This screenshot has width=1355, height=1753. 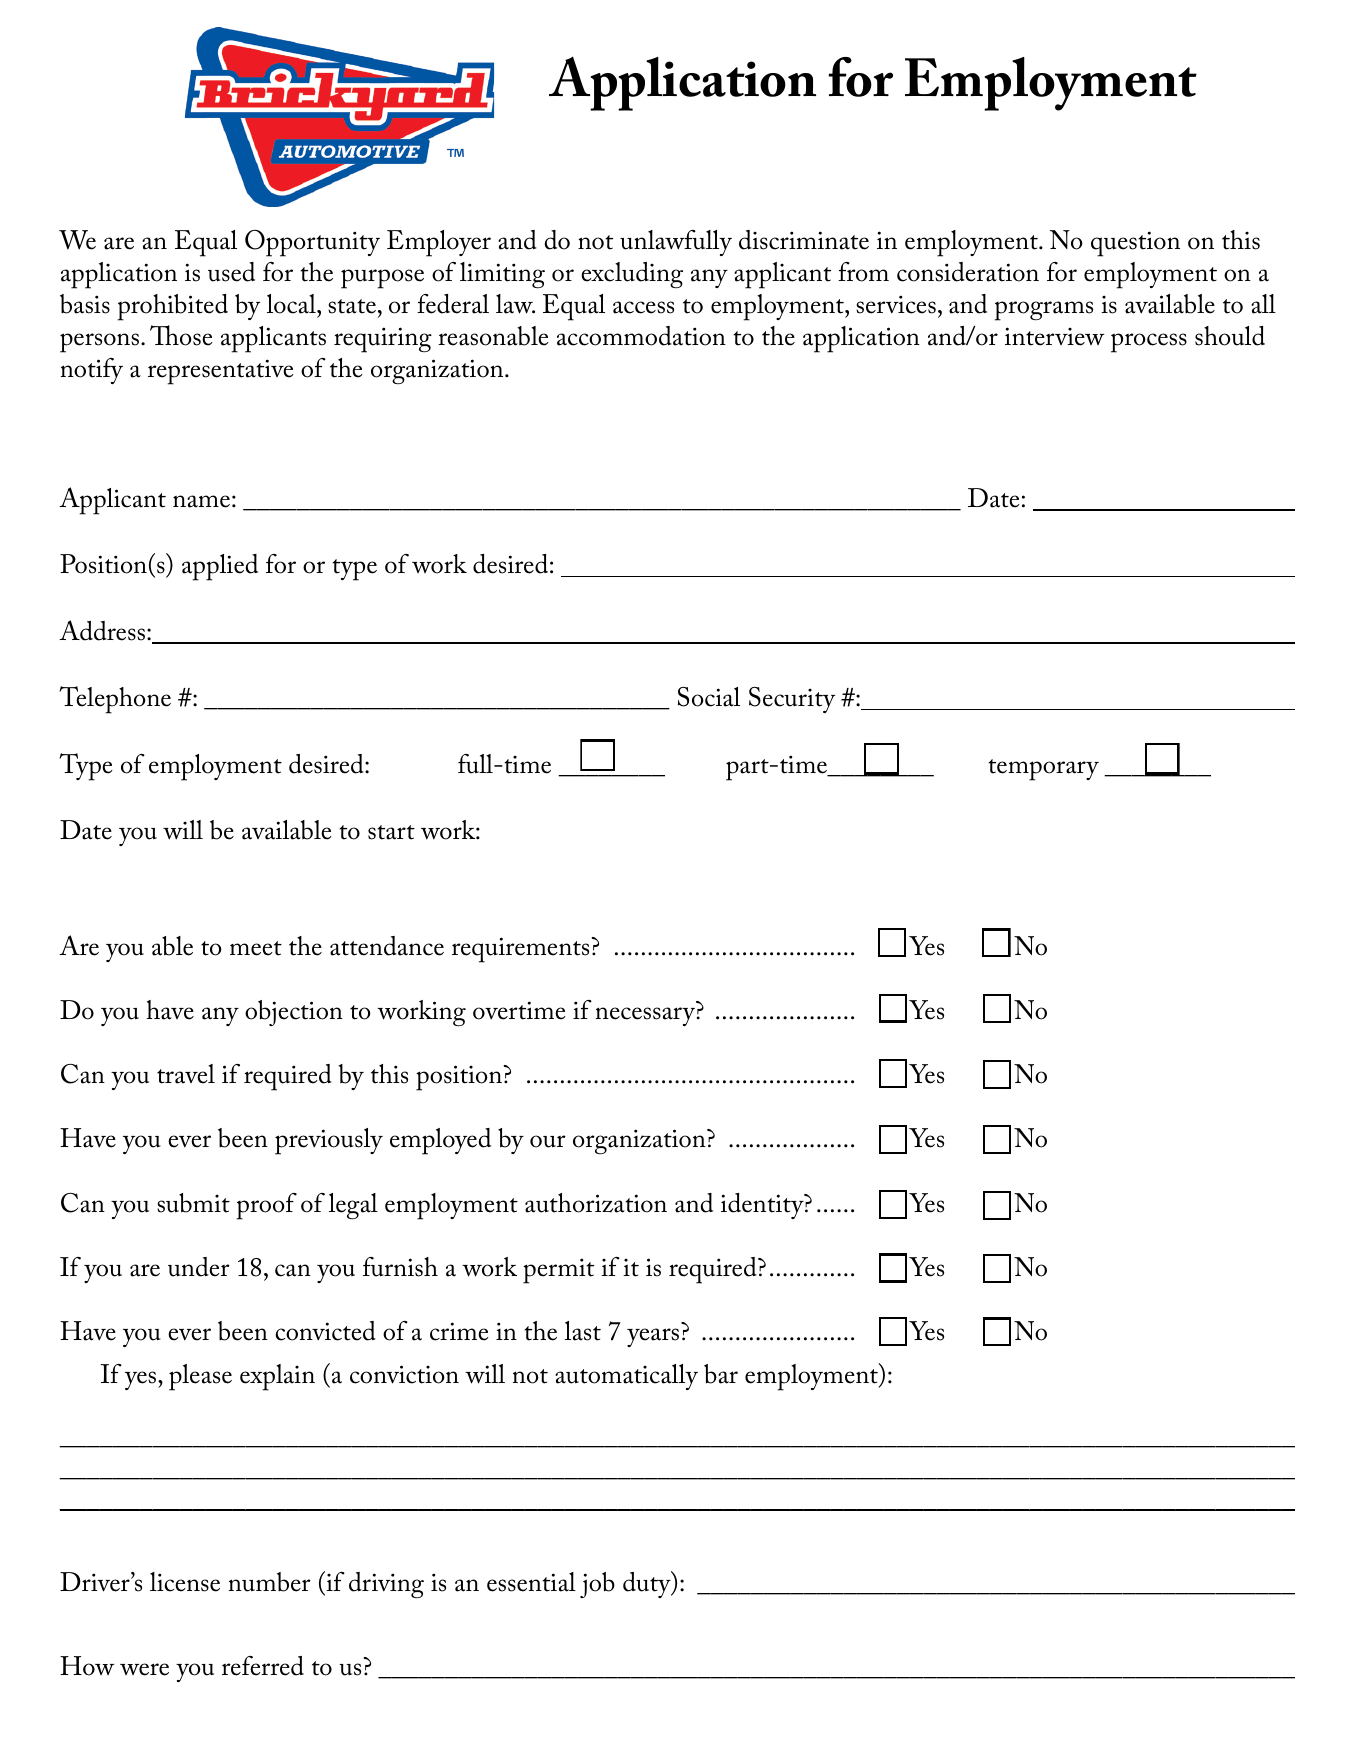 I want to click on authorization, so click(x=596, y=1203).
